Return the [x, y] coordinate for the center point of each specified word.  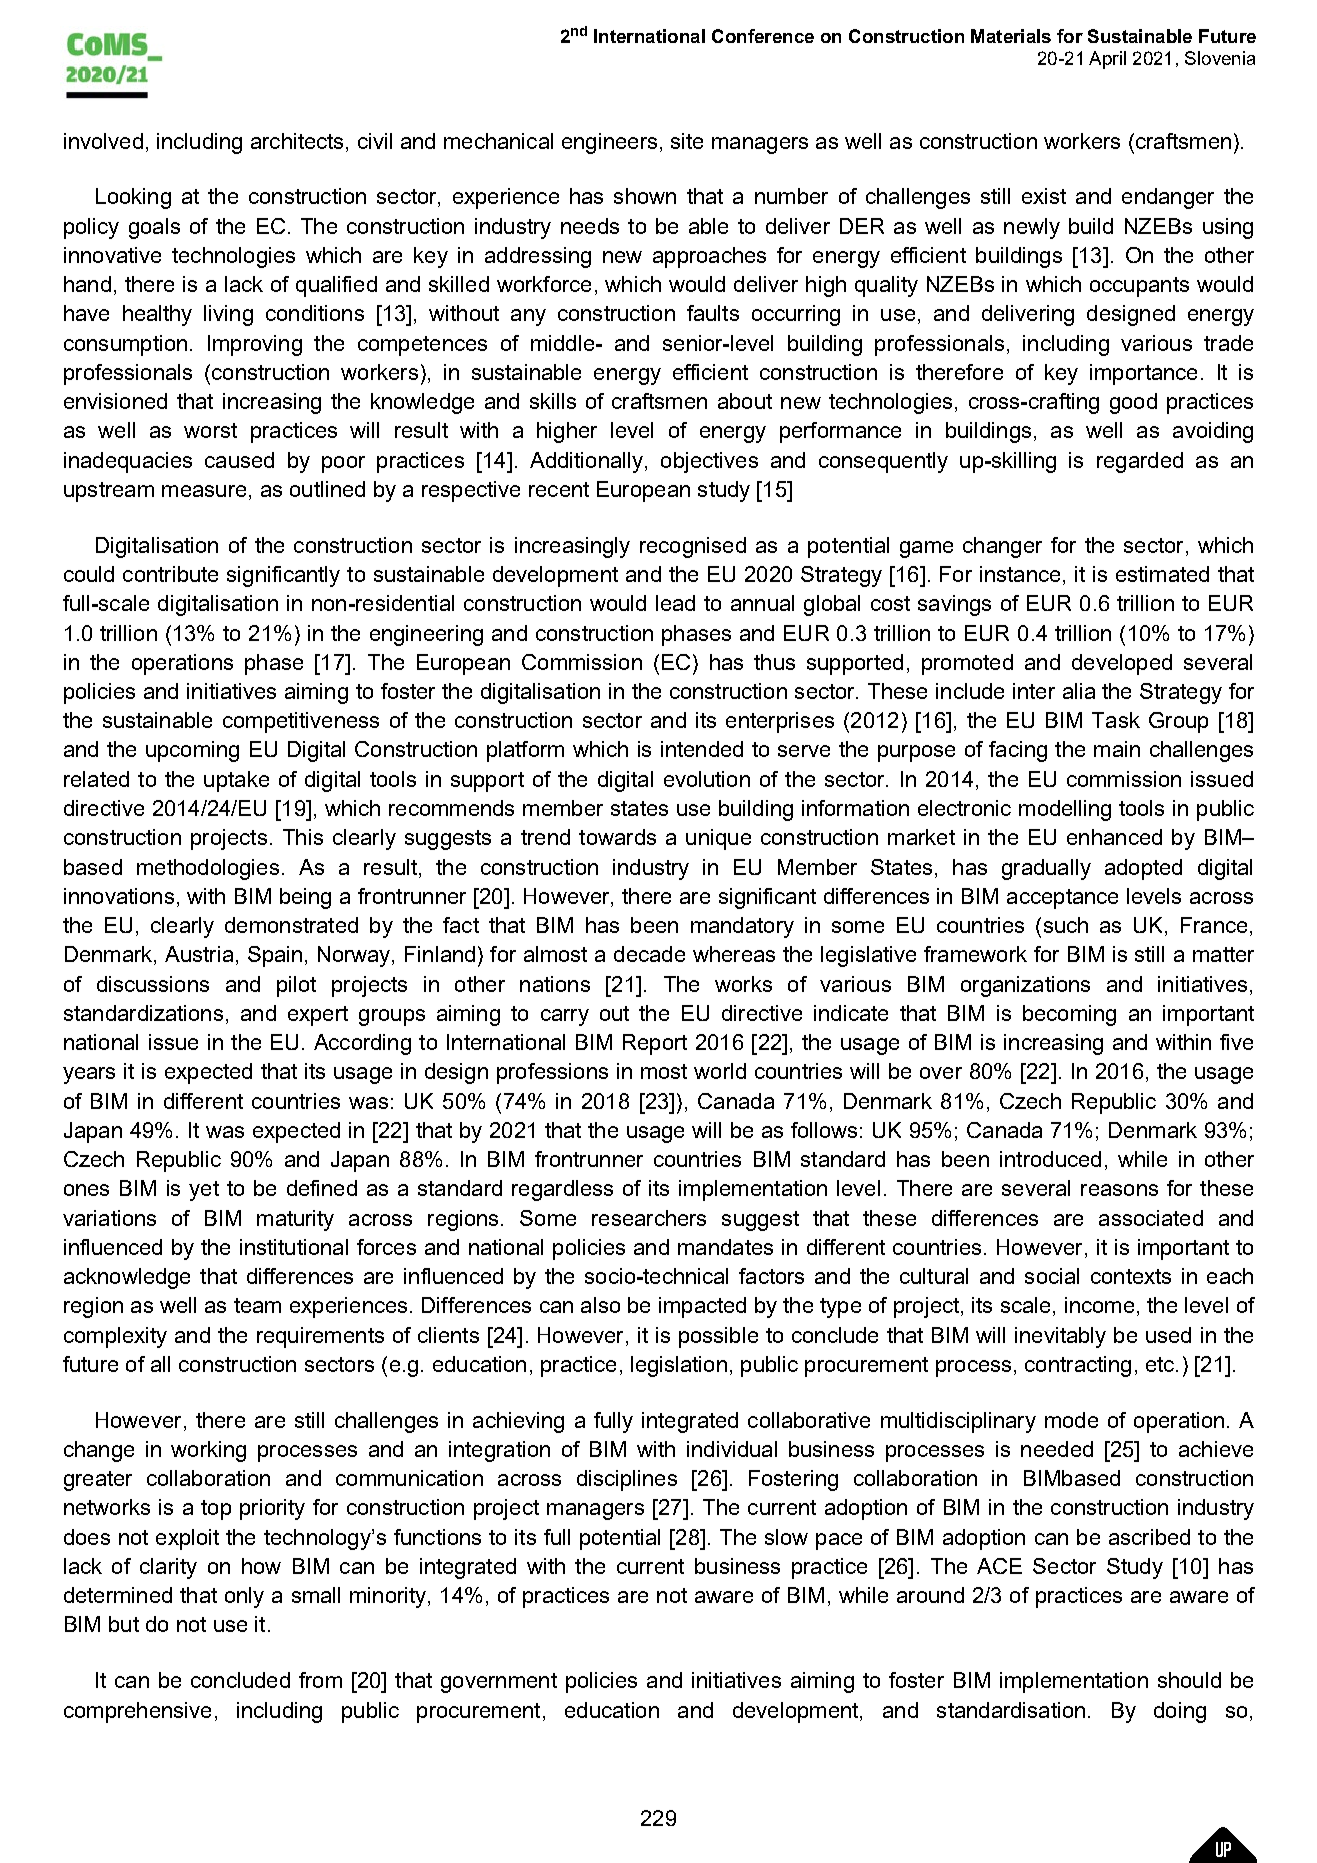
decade [649, 954]
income [1099, 1305]
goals [154, 228]
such [1066, 925]
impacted [702, 1307]
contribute [170, 574]
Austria [199, 954]
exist [1044, 196]
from [320, 1680]
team [257, 1305]
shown [645, 196]
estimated [1162, 574]
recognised [693, 547]
